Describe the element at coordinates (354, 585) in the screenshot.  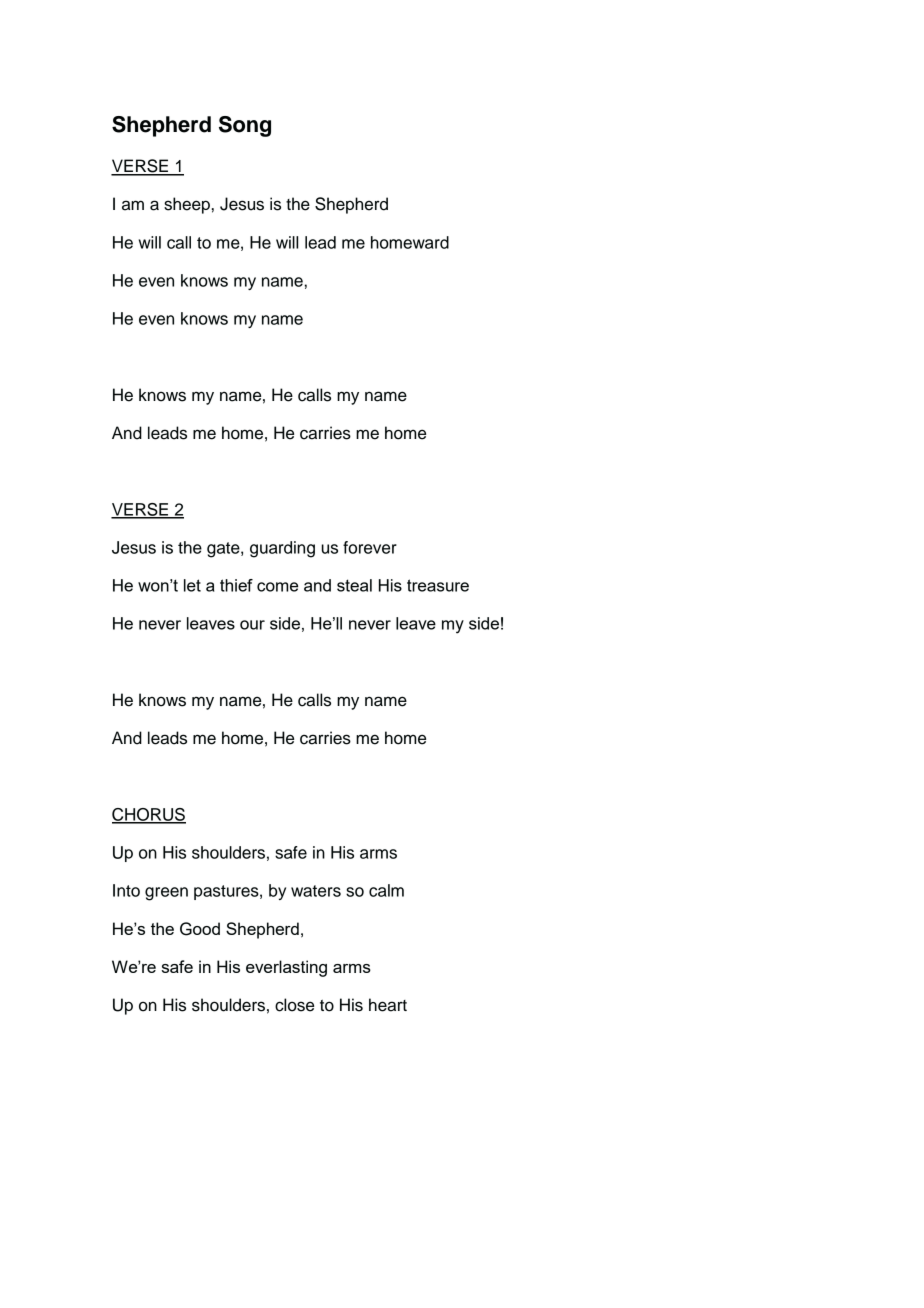
I see `steal` at that location.
